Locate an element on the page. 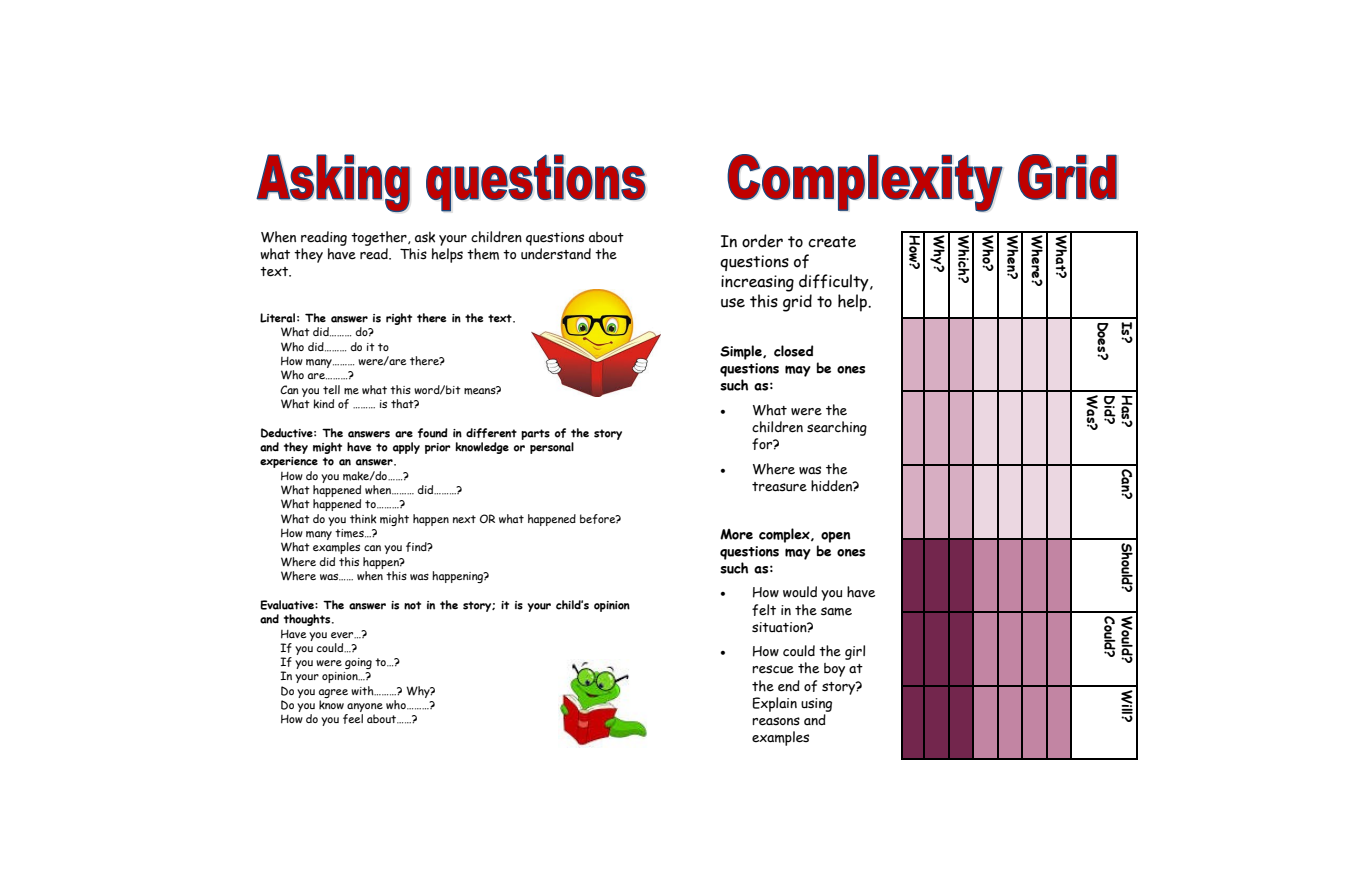 The image size is (1372, 887). searching is located at coordinates (837, 428).
